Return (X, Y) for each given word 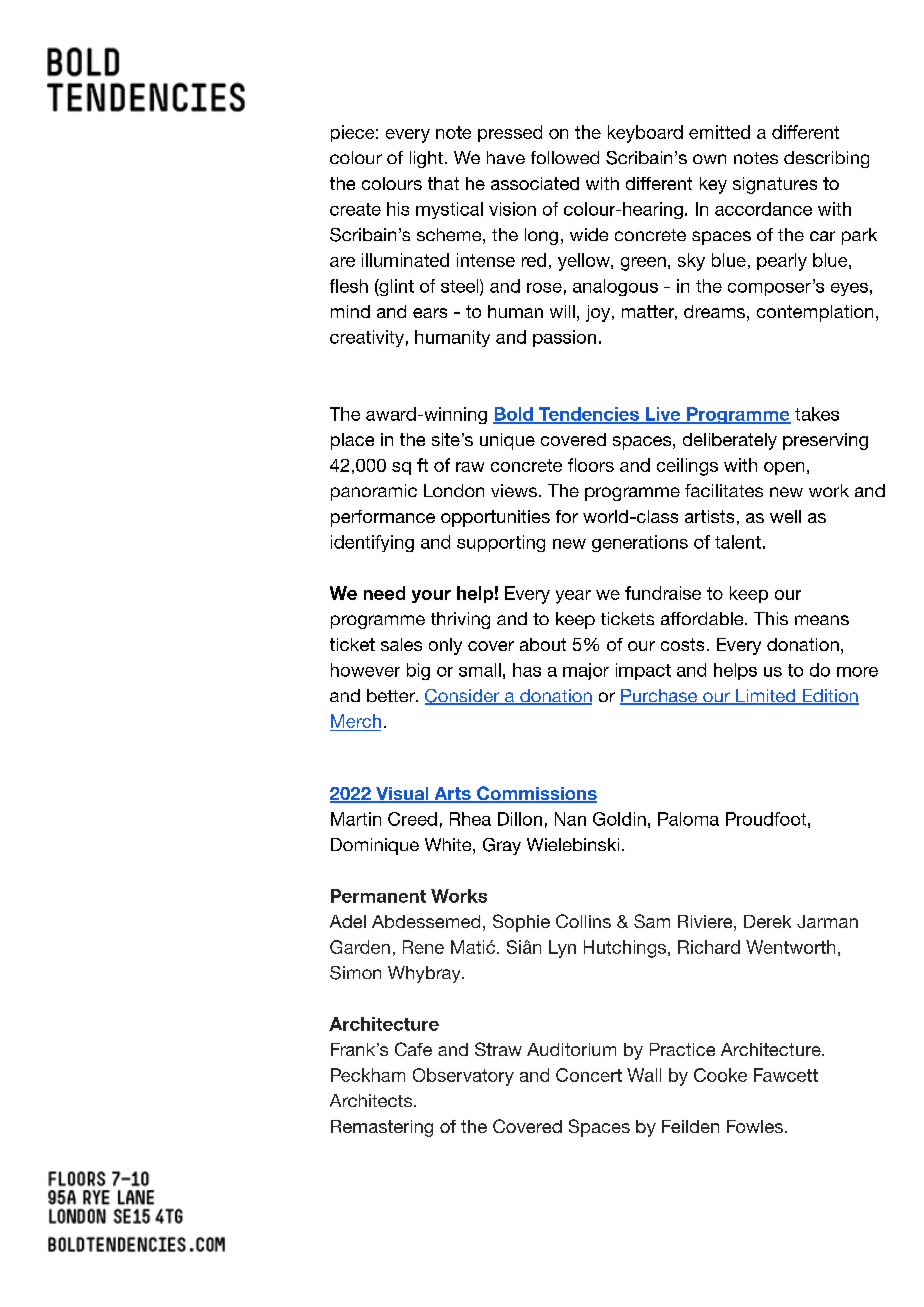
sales (401, 644)
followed (565, 157)
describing (826, 159)
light (426, 159)
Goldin (619, 819)
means (822, 620)
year (573, 597)
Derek (767, 921)
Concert (589, 1075)
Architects (372, 1100)
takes (817, 414)
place (352, 441)
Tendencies (589, 415)
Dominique (375, 846)
